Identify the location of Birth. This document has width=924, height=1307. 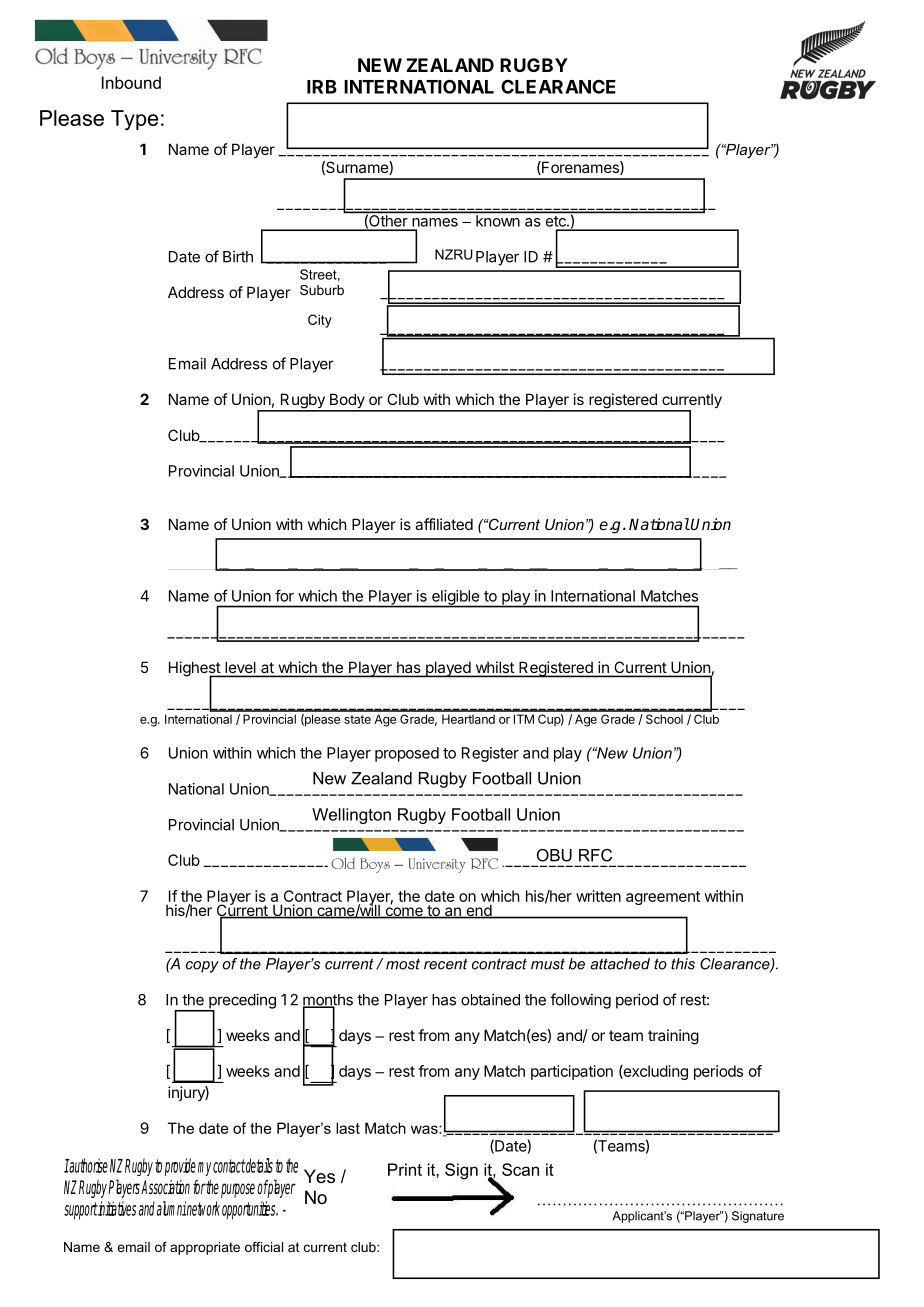
(238, 256).
